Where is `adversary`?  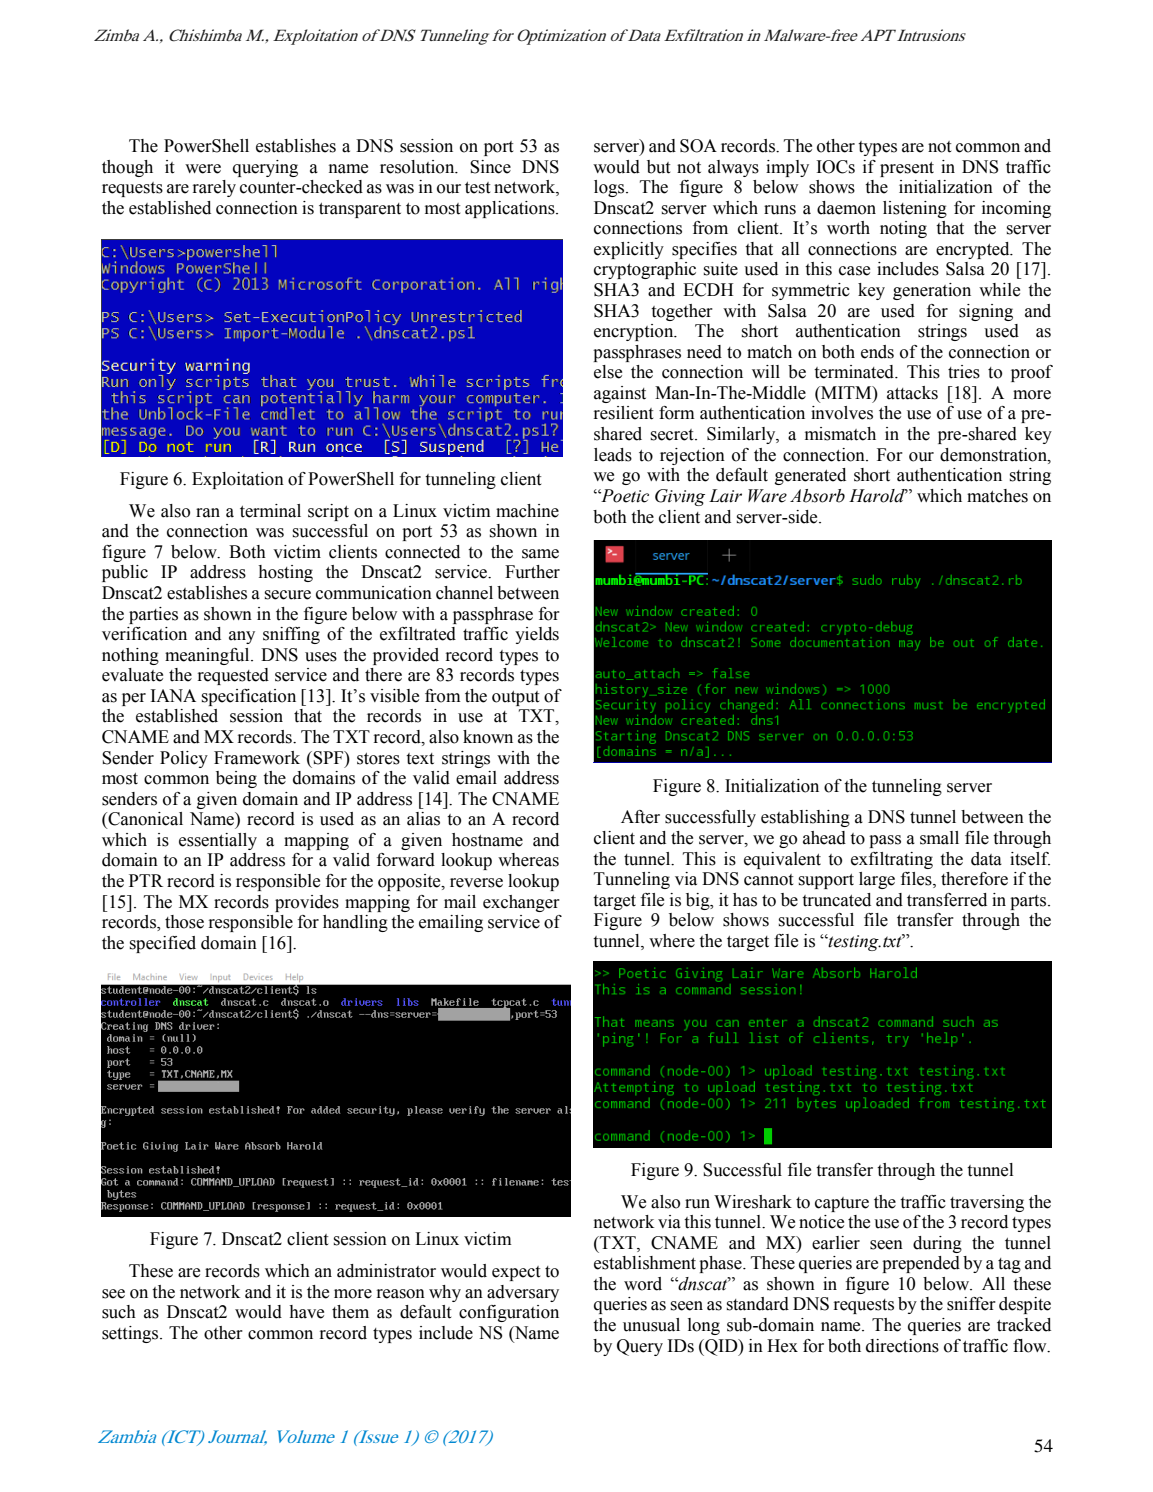
adversary is located at coordinates (523, 1293).
